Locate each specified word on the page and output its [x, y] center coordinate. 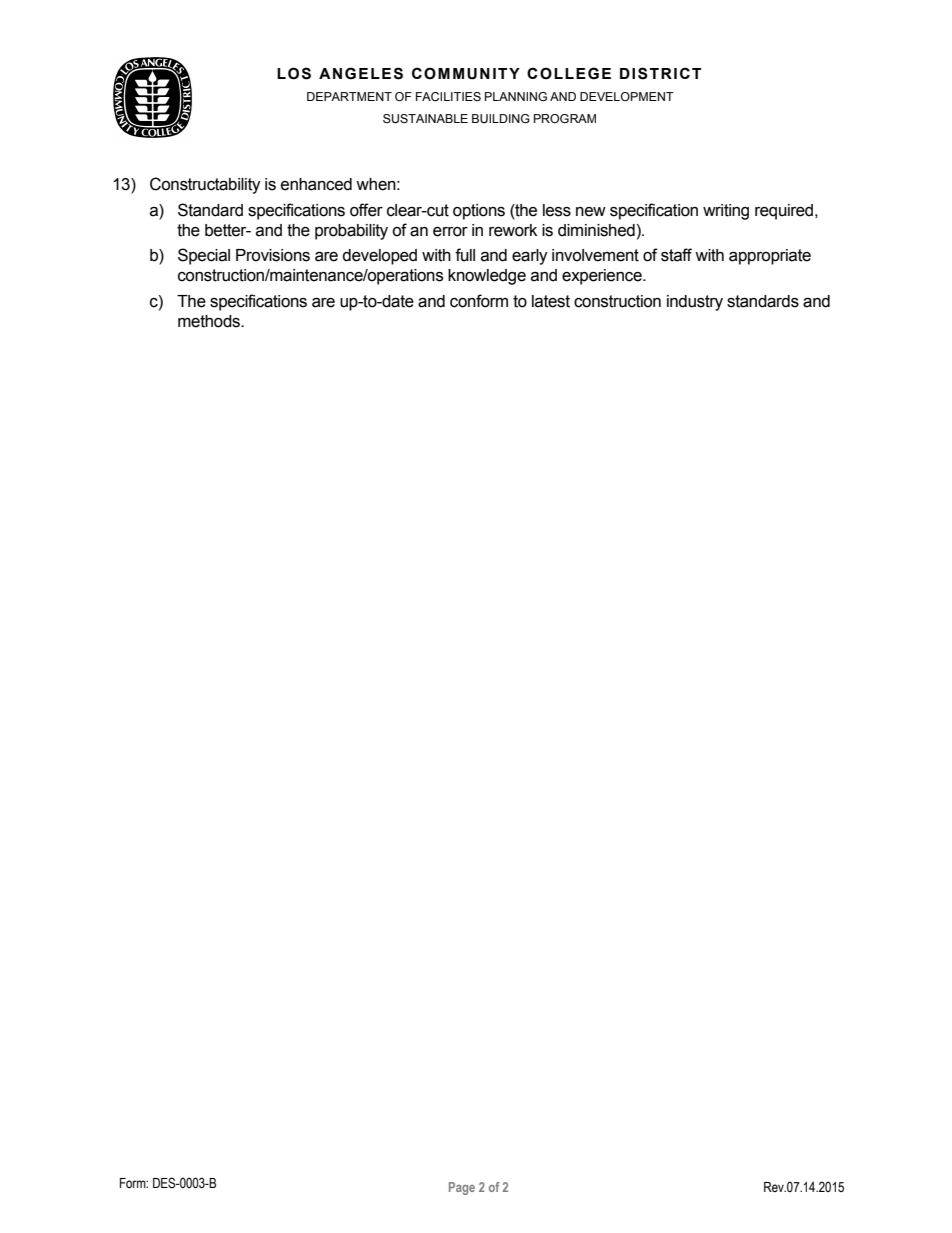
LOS [294, 73]
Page [462, 1188]
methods [210, 321]
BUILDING [501, 118]
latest [551, 301]
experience [603, 277]
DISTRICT [660, 73]
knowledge [487, 277]
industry [695, 303]
